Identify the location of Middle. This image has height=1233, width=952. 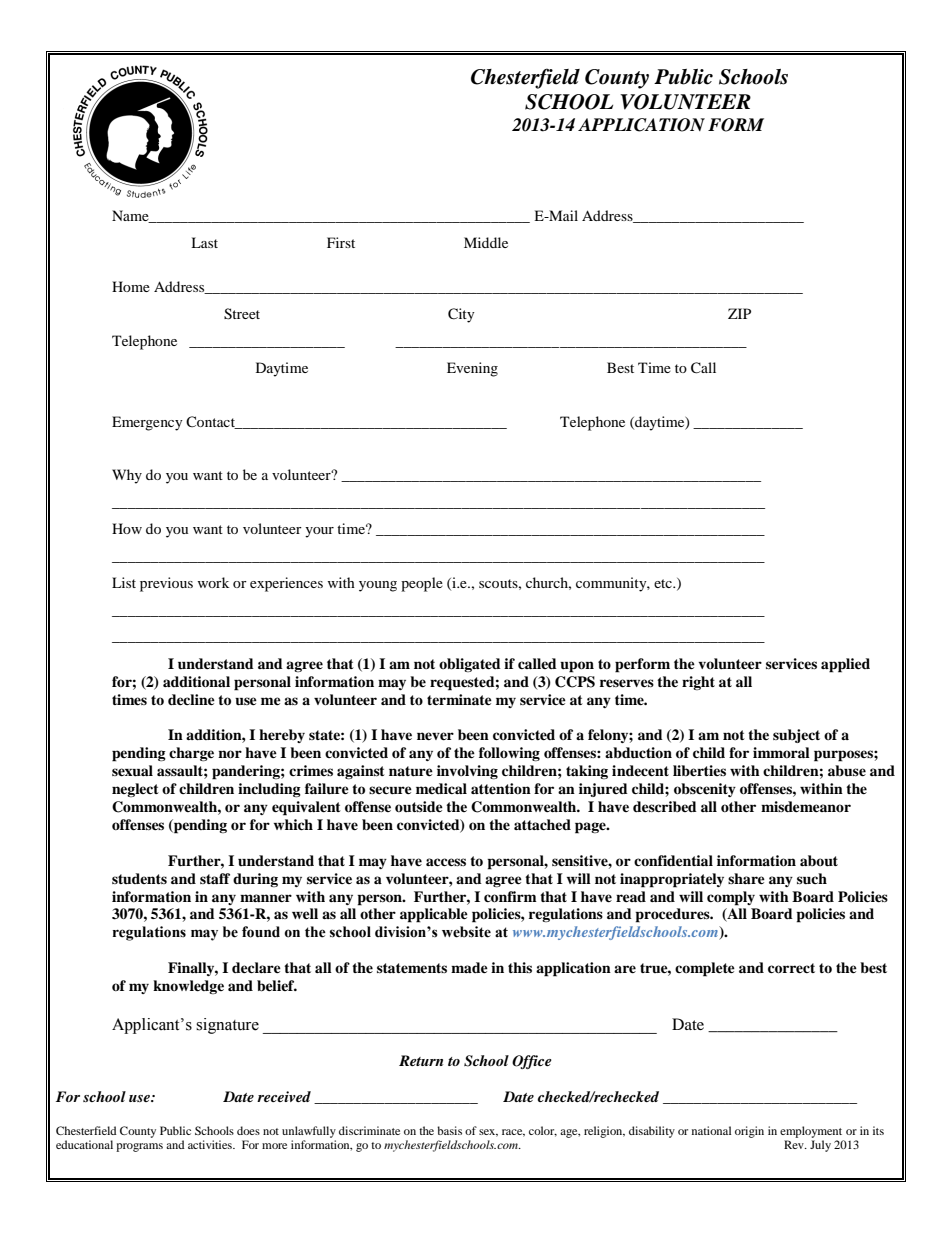
(486, 242).
